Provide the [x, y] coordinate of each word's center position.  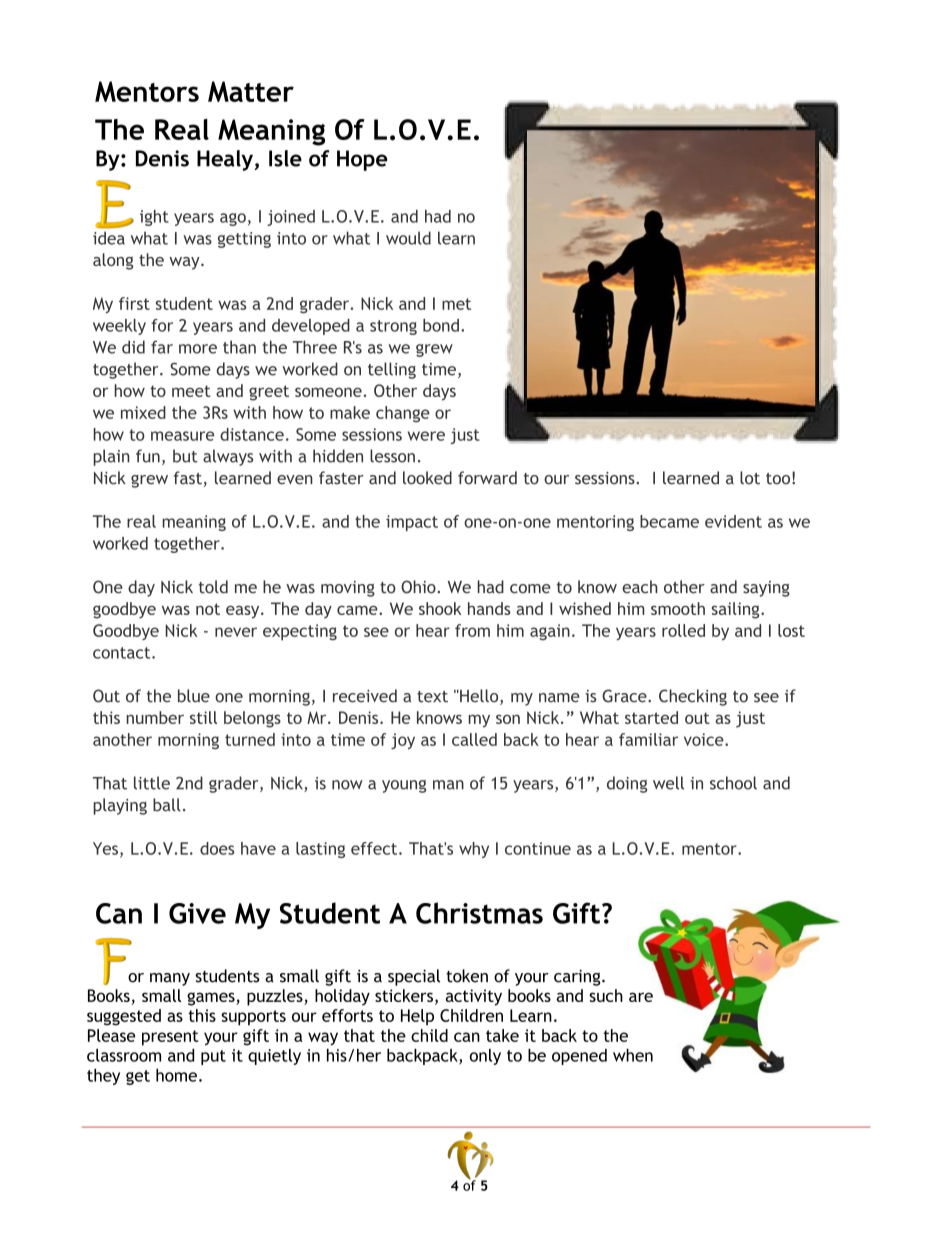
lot [750, 478]
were [426, 436]
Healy [225, 160]
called [474, 739]
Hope [362, 160]
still [203, 717]
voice [705, 739]
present [170, 1038]
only [485, 1057]
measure [182, 436]
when [633, 1055]
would [408, 238]
